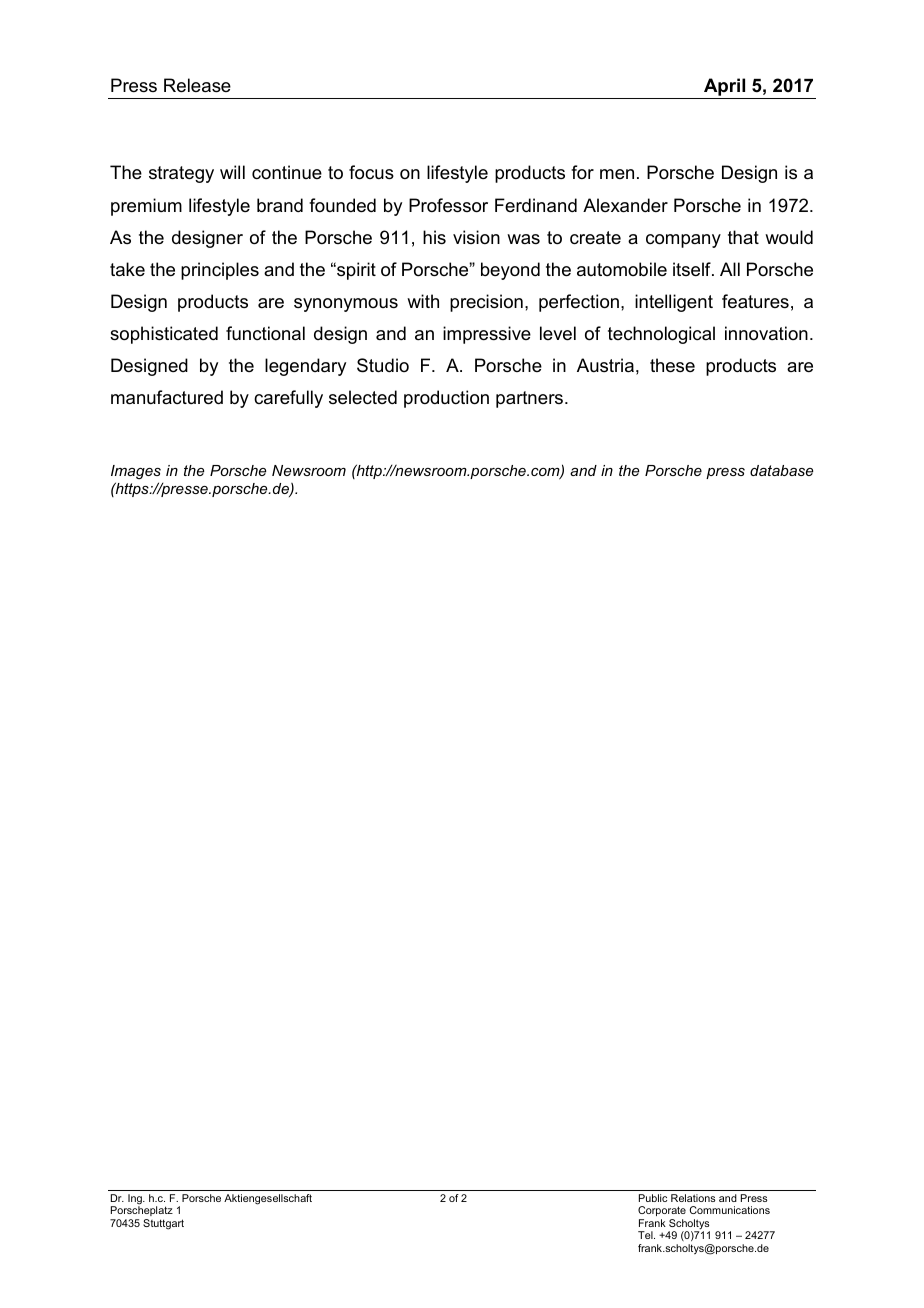 Image resolution: width=924 pixels, height=1308 pixels. Describe the element at coordinates (197, 85) in the screenshot. I see `Release` at that location.
